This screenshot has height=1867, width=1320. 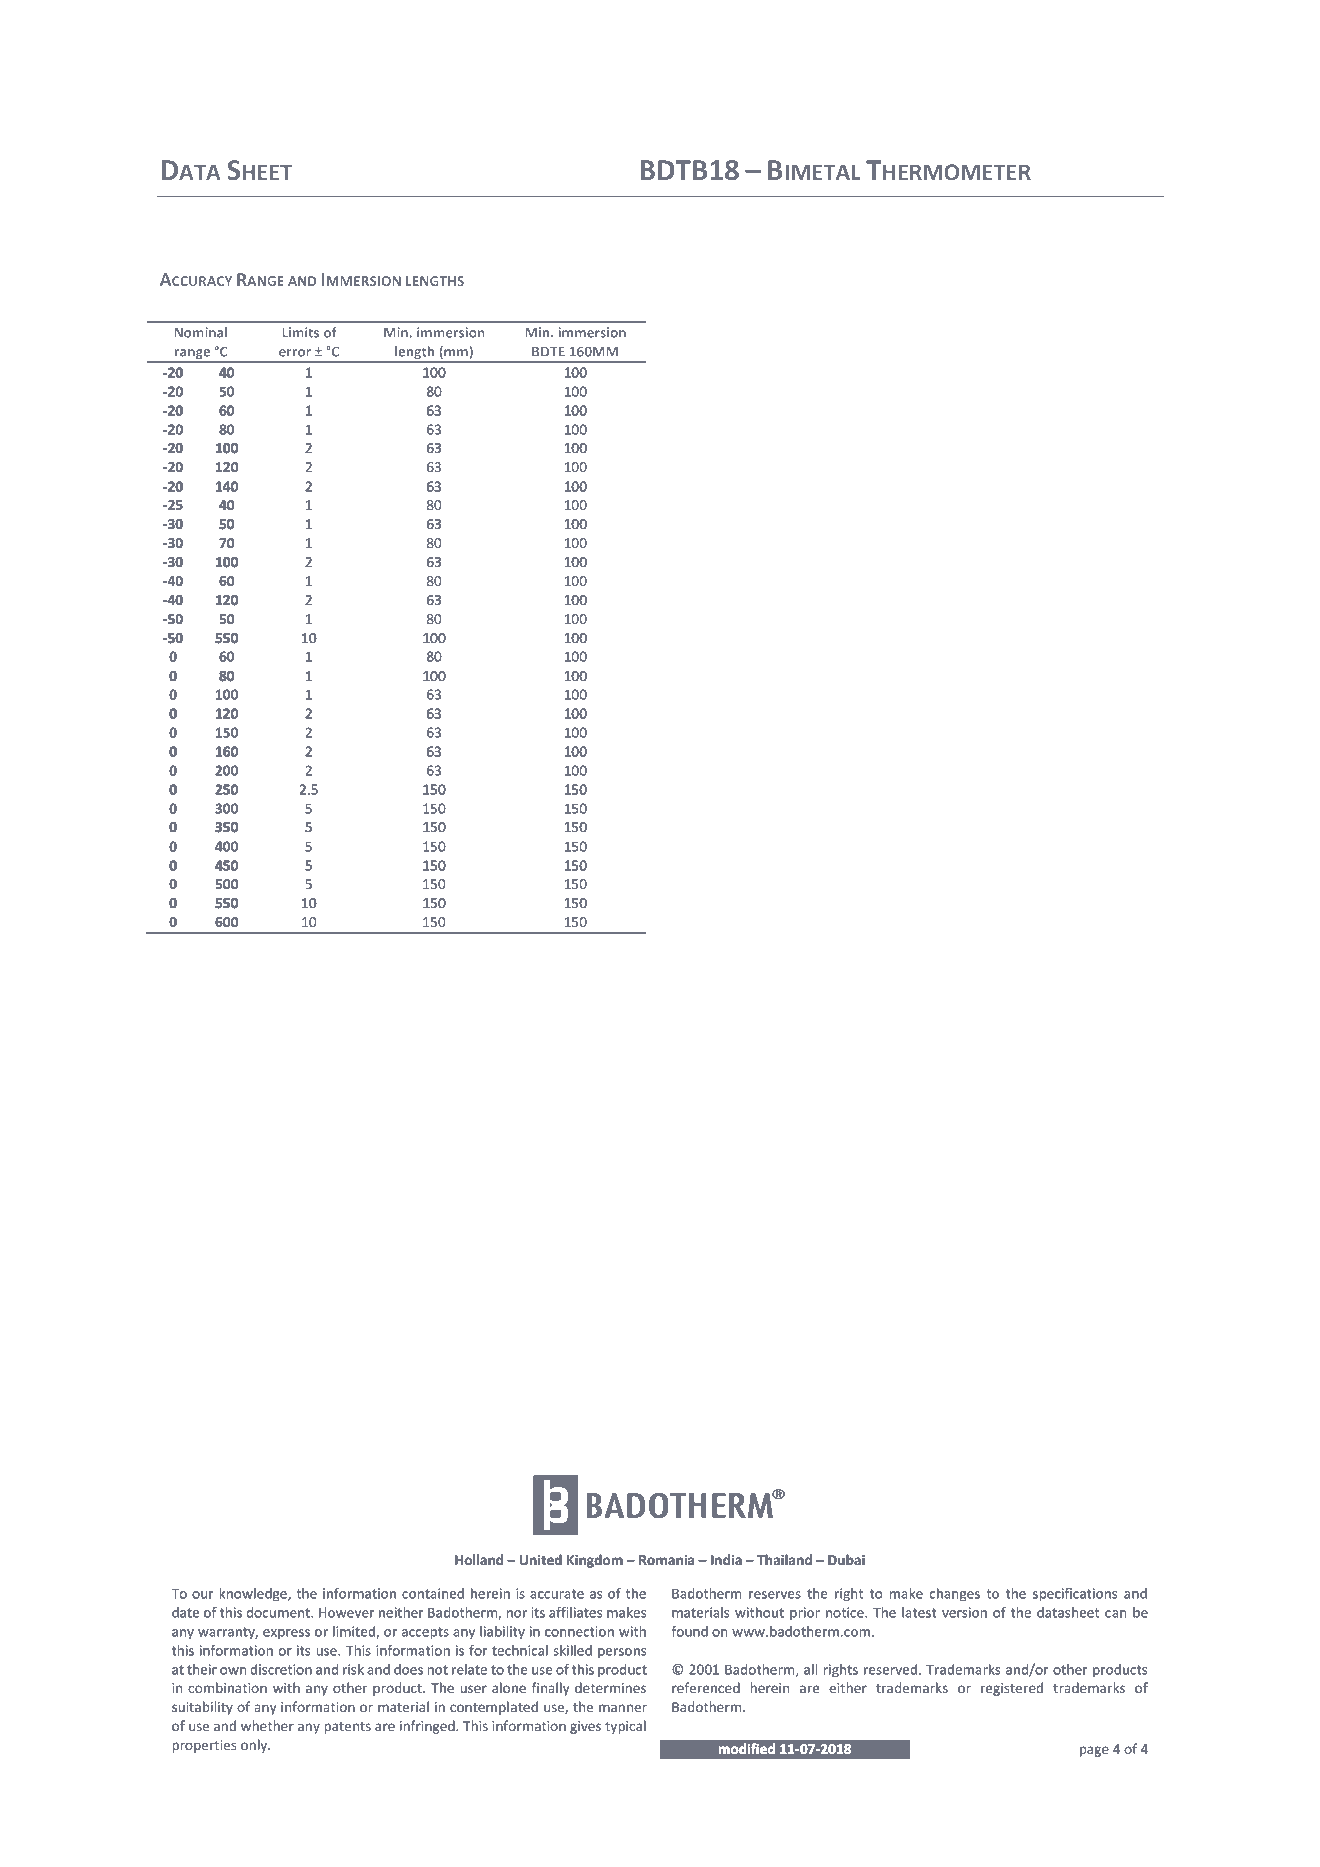 What do you see at coordinates (623, 1708) in the screenshot?
I see `manner` at bounding box center [623, 1708].
